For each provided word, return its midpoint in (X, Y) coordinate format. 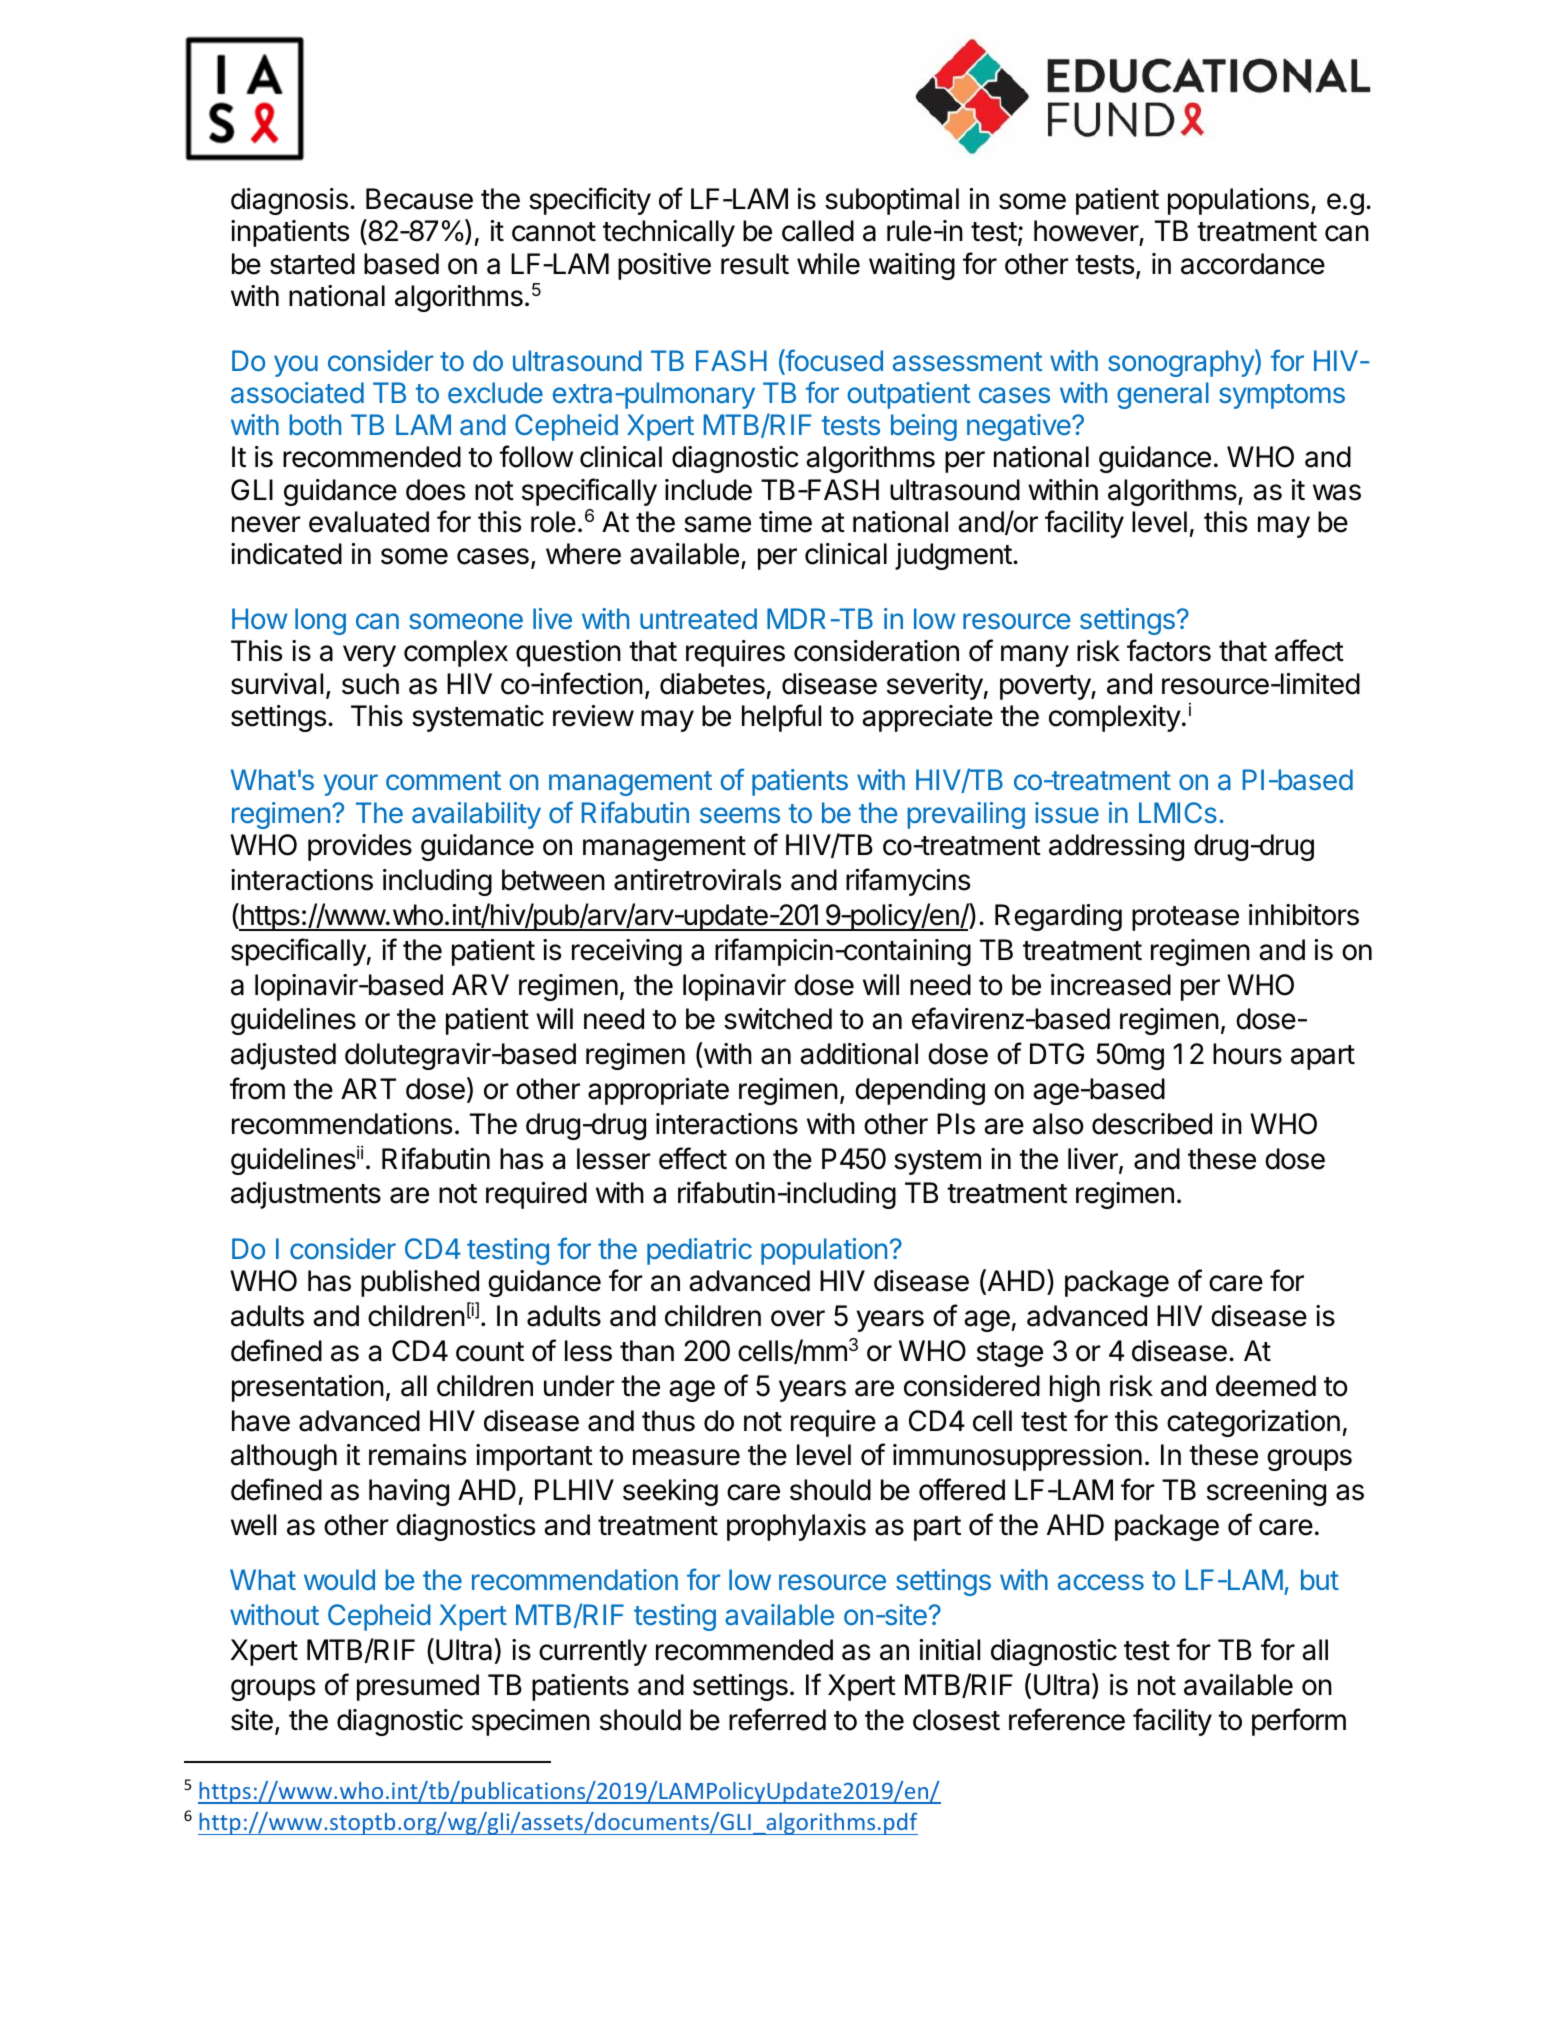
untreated (698, 619)
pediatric (699, 1251)
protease (1185, 918)
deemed (1266, 1386)
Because (419, 199)
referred (777, 1719)
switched (778, 1019)
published (420, 1283)
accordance (1253, 264)
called (818, 231)
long (320, 621)
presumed (418, 1687)
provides (360, 847)
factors (1169, 650)
